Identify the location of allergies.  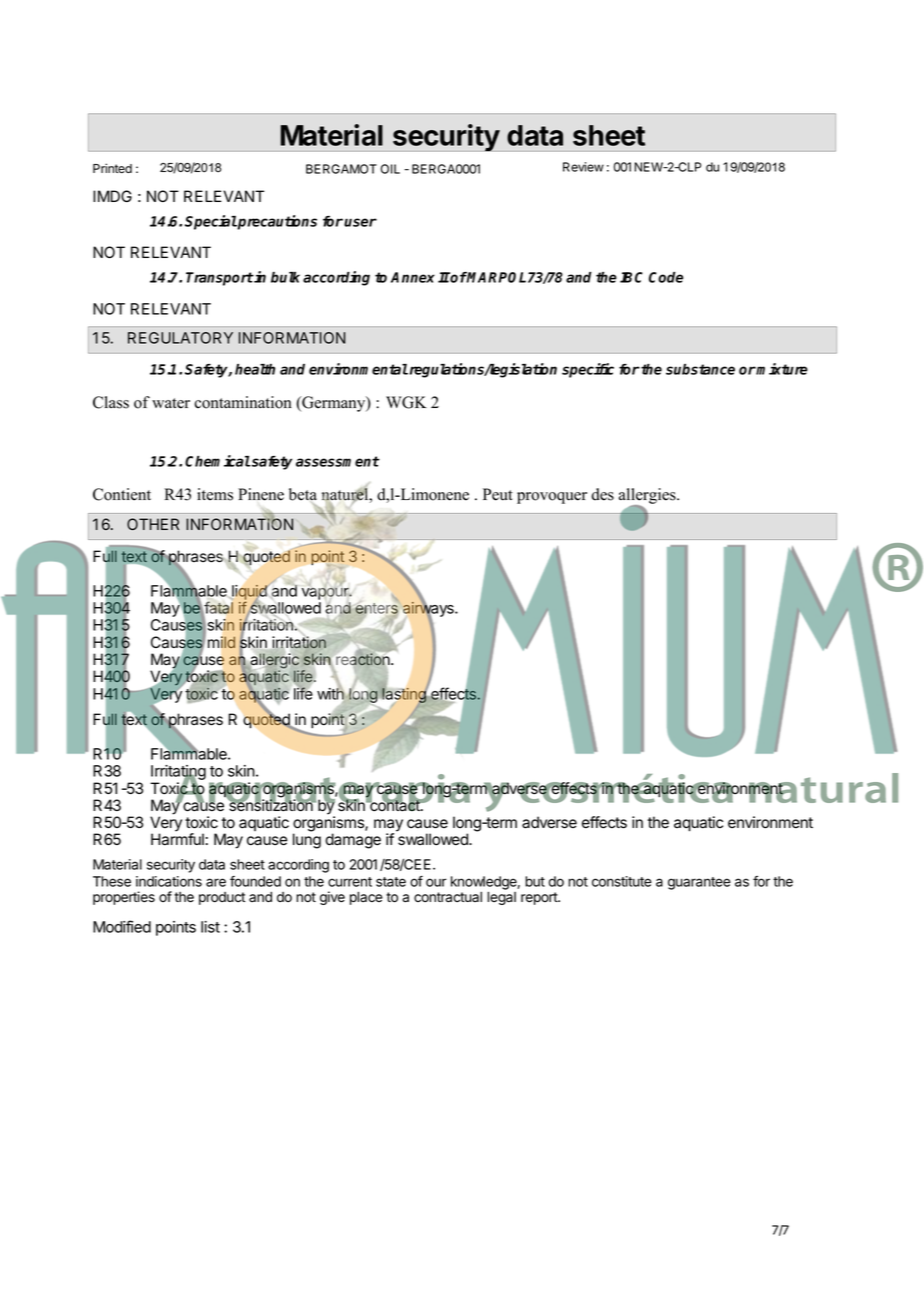
(648, 497).
